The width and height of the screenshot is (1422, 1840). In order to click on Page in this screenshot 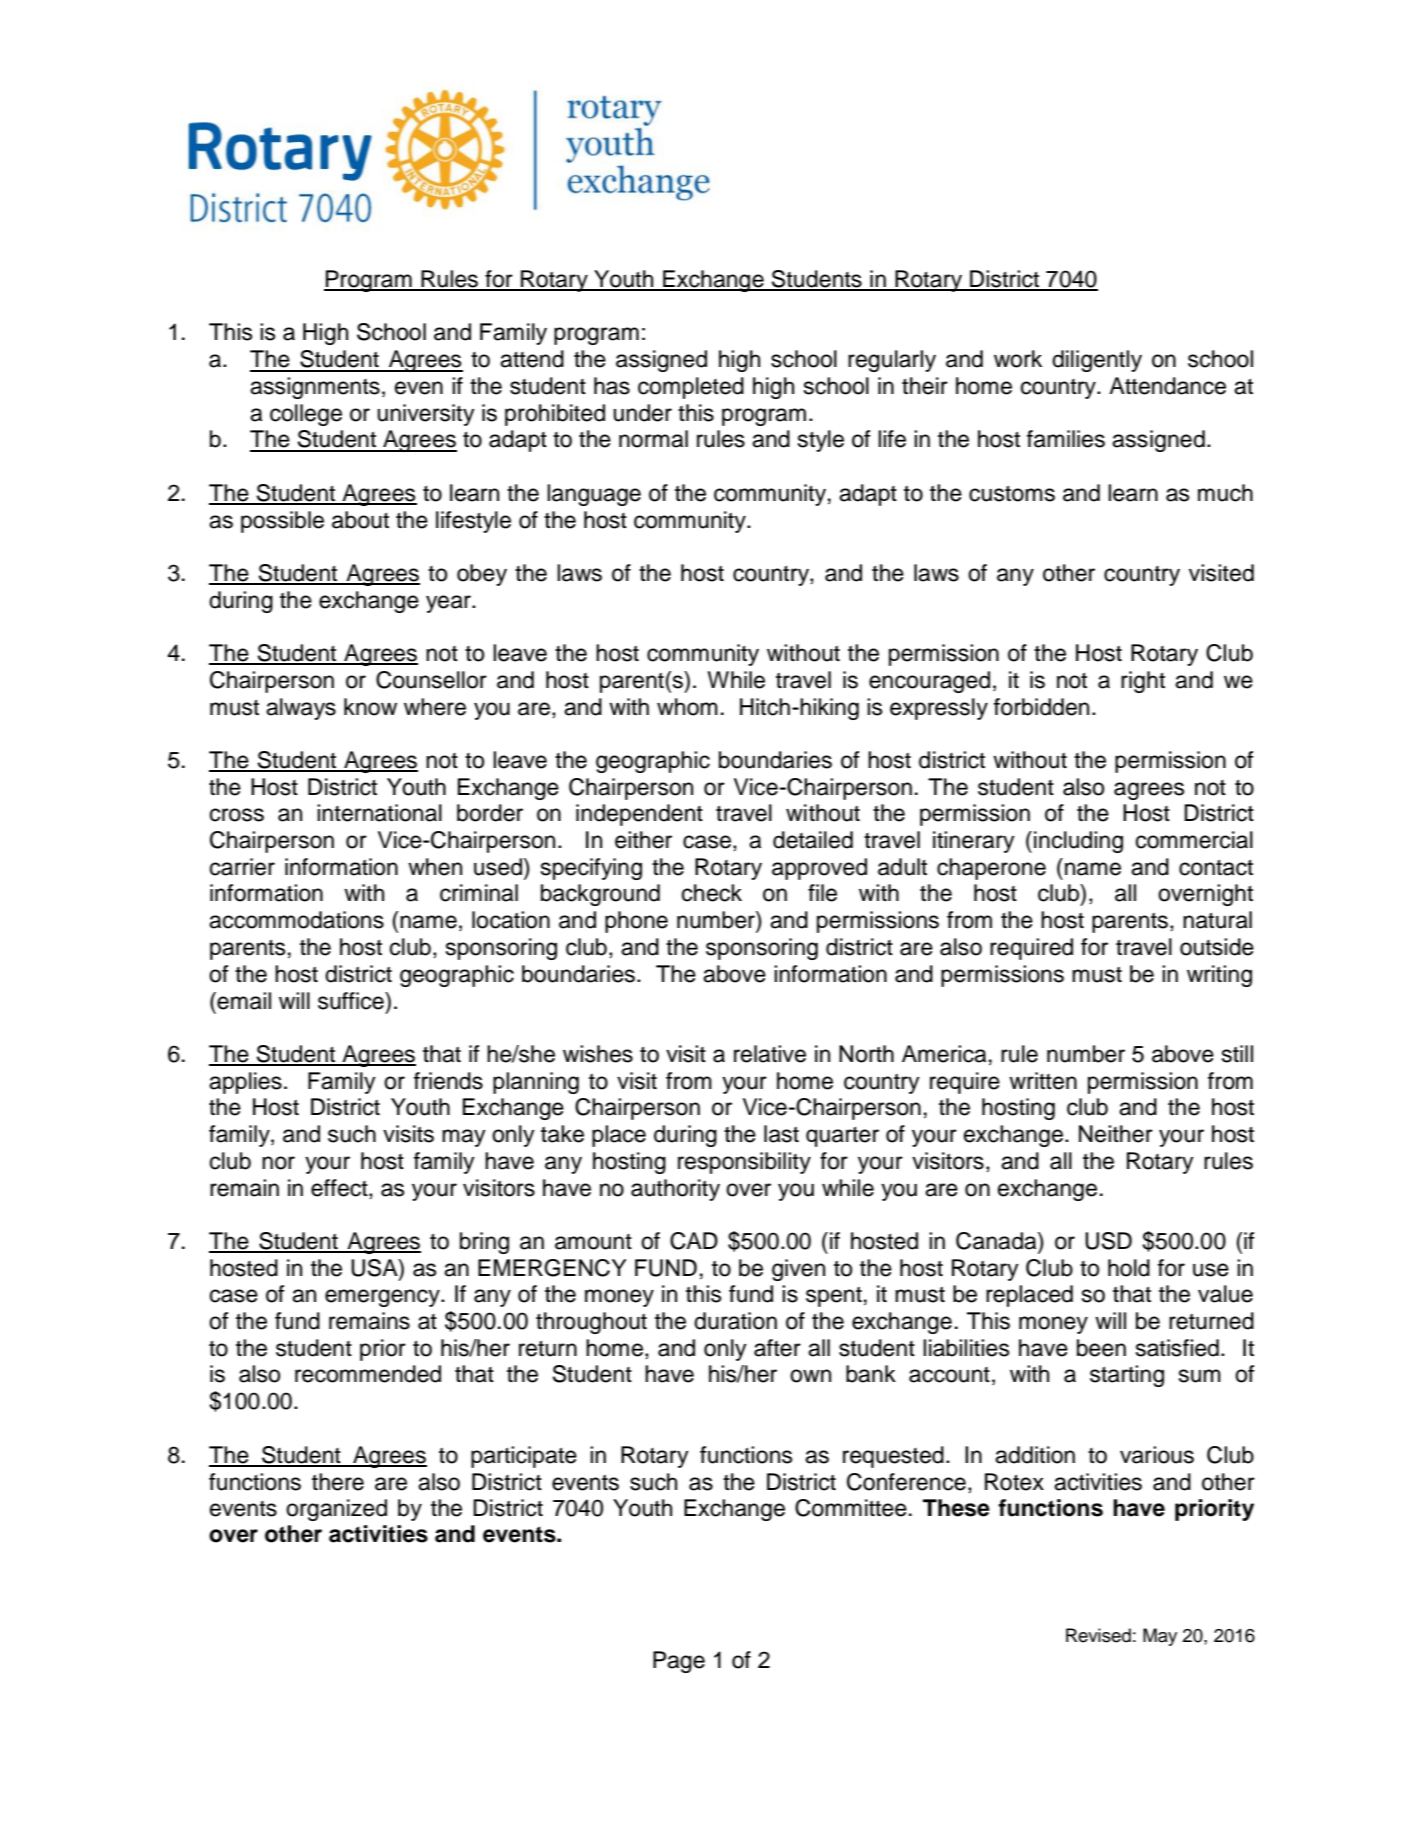, I will do `click(679, 1662)`.
